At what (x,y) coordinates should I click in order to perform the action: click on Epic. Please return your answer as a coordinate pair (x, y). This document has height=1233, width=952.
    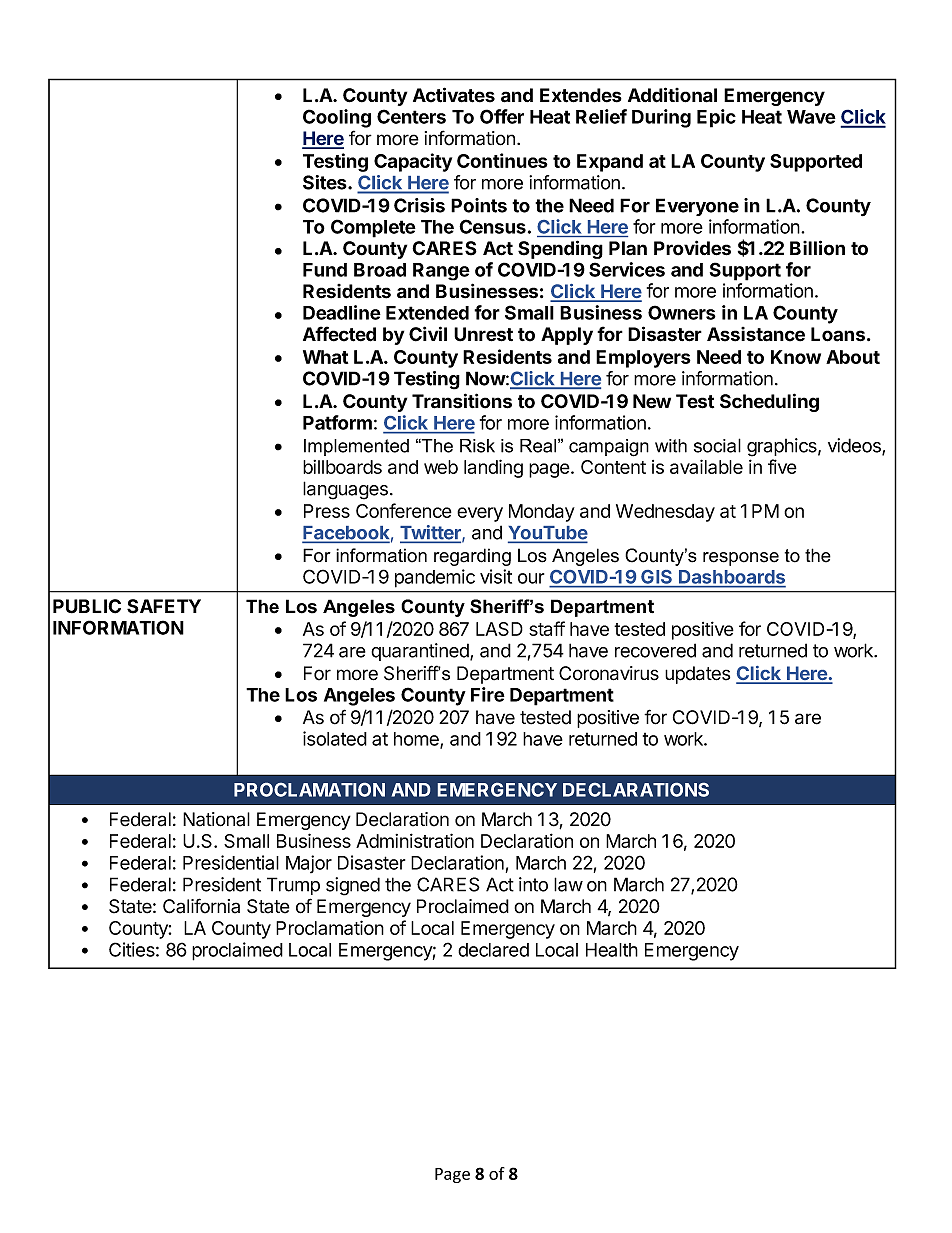
    Looking at the image, I should click on (716, 118).
